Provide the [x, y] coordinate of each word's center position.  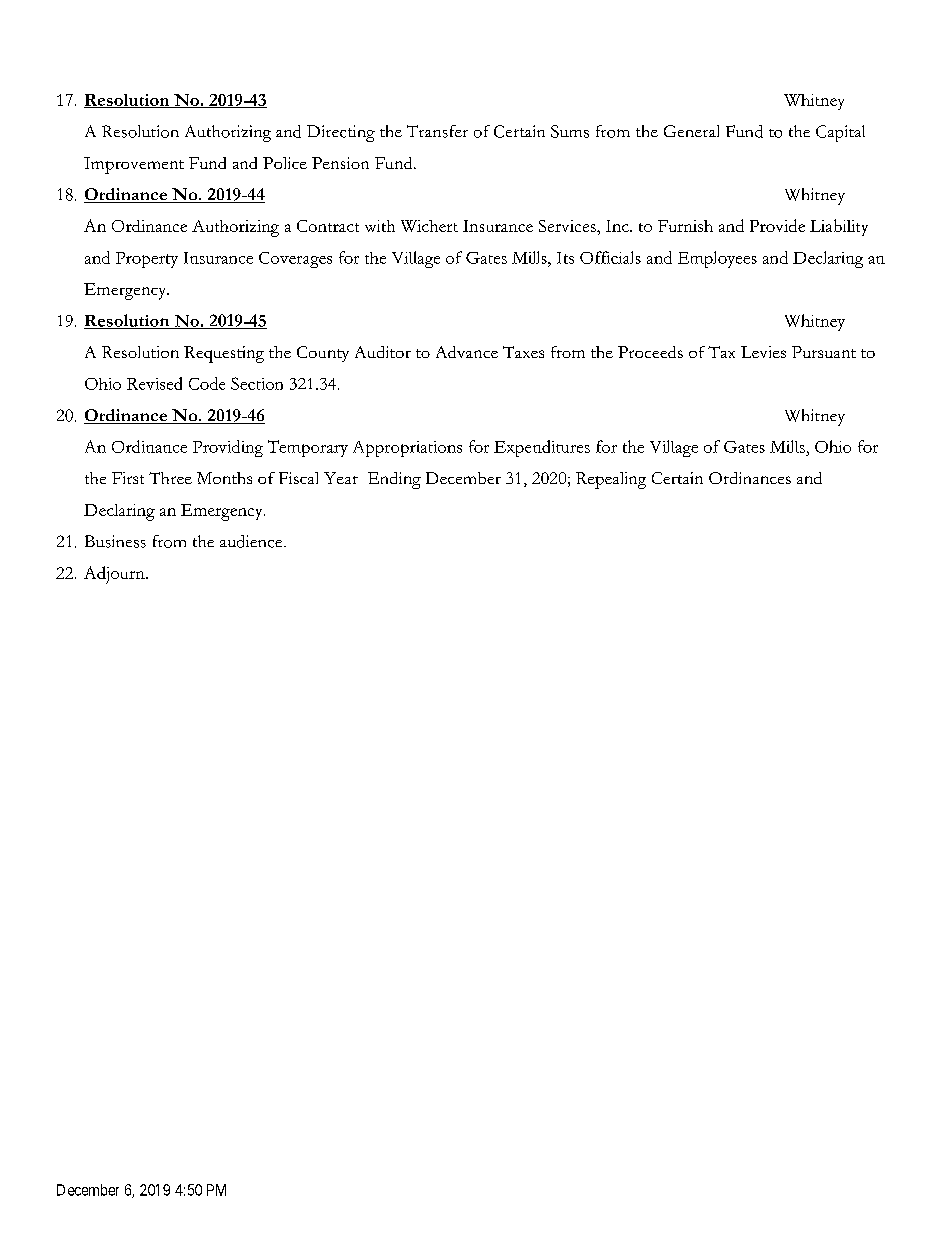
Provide [777, 225]
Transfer [437, 131]
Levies [763, 352]
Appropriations [407, 449]
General [691, 131]
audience [252, 541]
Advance [467, 352]
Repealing [611, 480]
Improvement [134, 165]
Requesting [224, 354]
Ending [394, 480]
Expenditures [542, 448]
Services [568, 226]
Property [147, 260]
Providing [228, 448]
